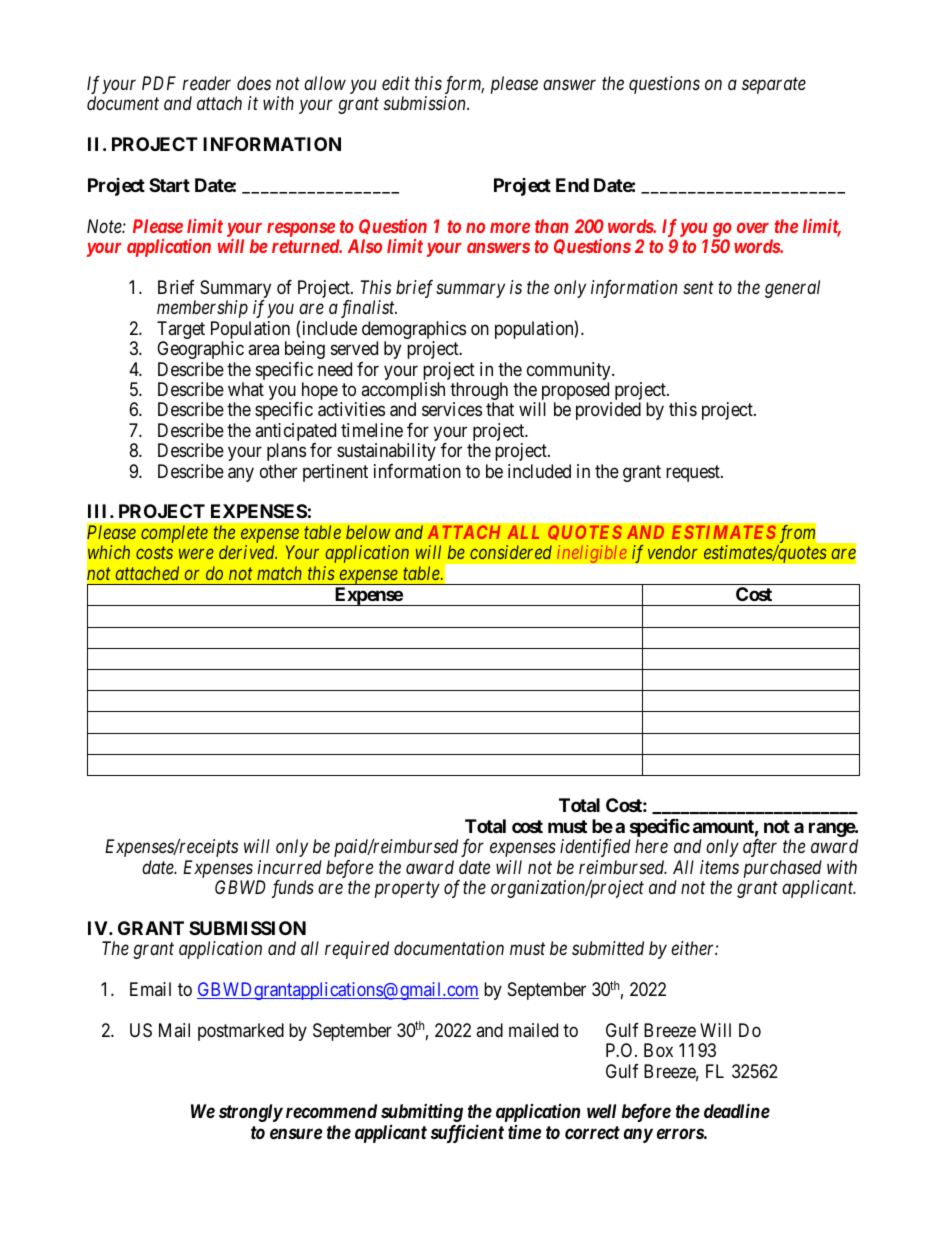 The height and width of the document is (1233, 952). Describe the element at coordinates (760, 848) in the document. I see `after` at that location.
